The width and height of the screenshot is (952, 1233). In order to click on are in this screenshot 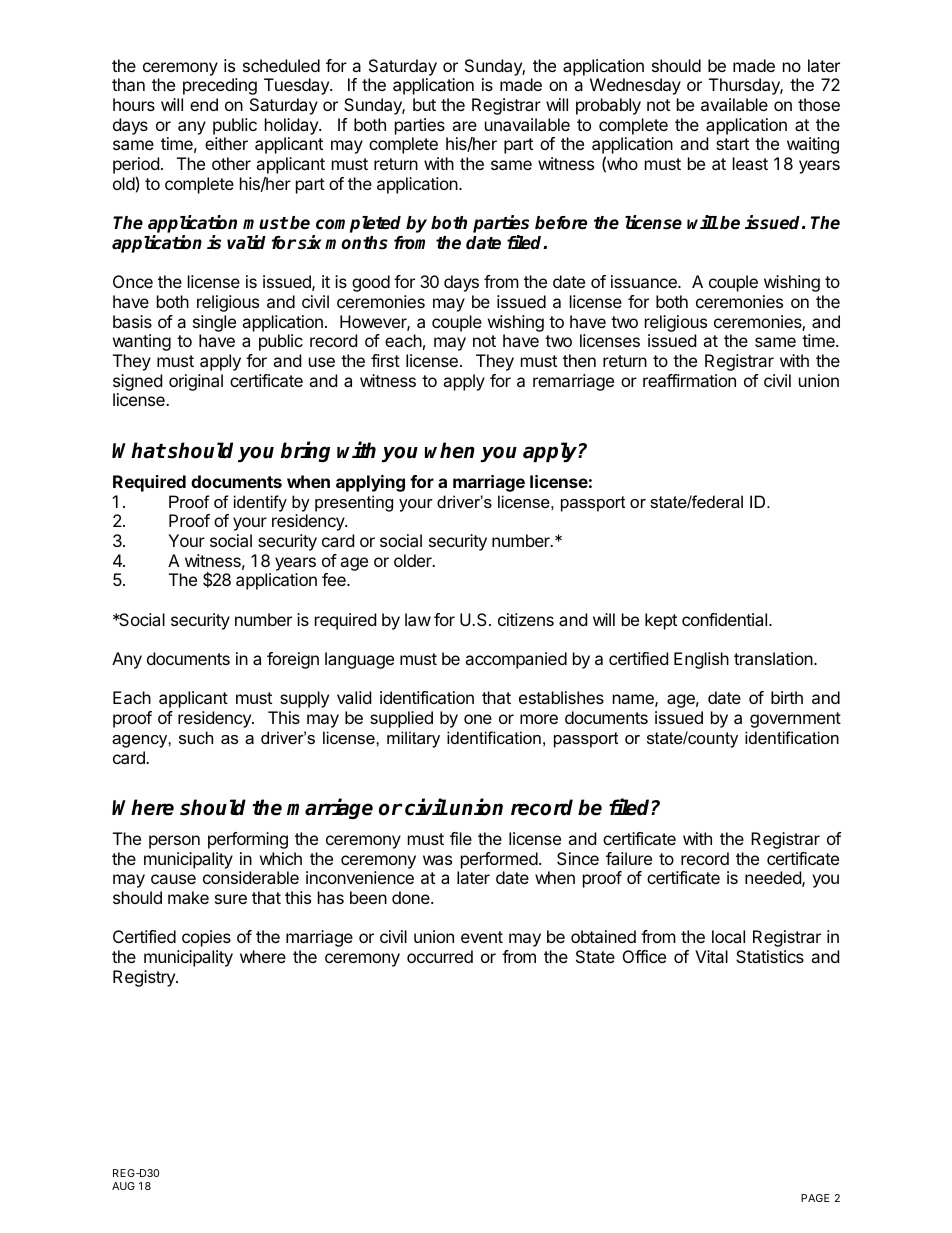, I will do `click(464, 126)`.
